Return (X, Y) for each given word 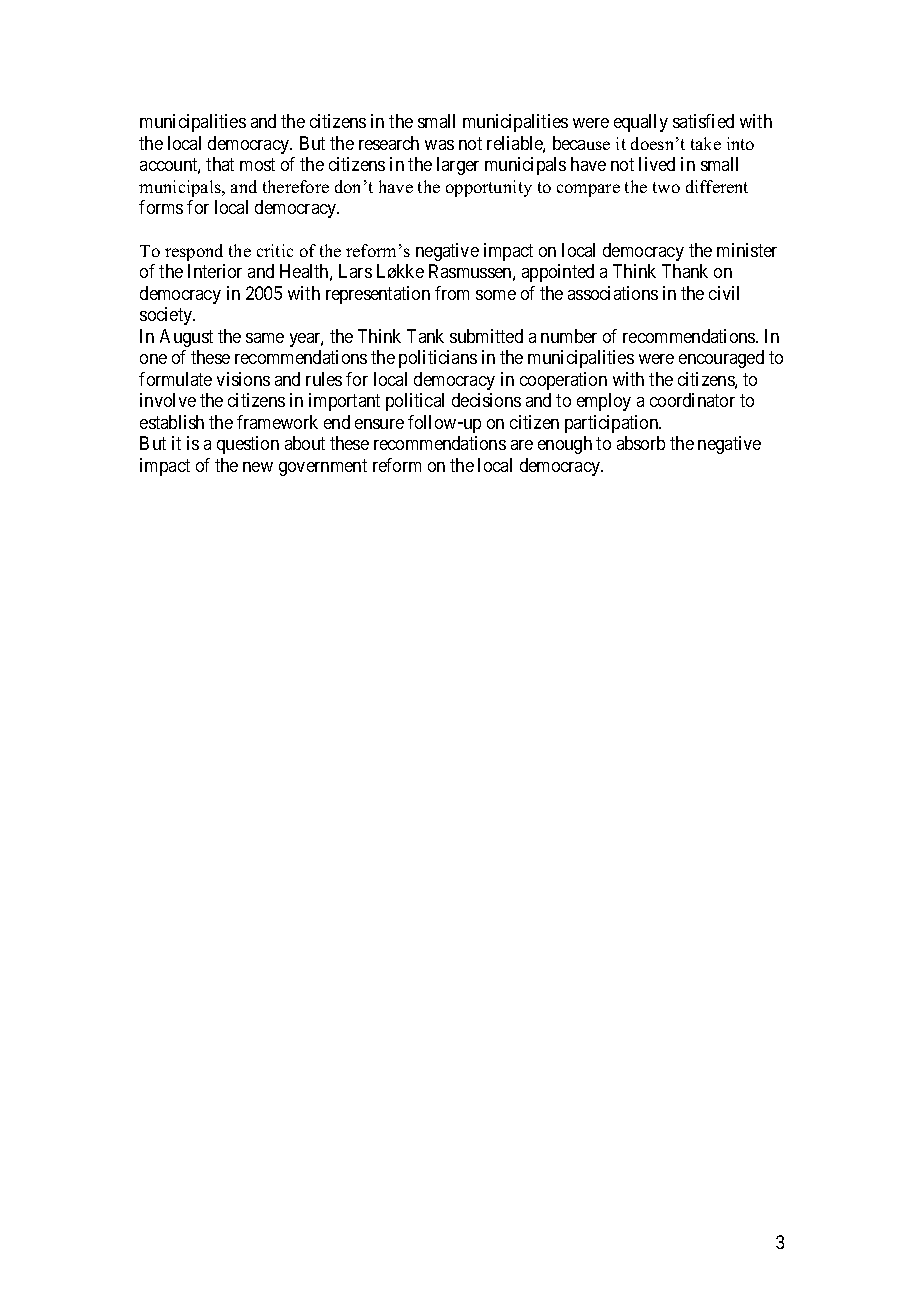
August (186, 338)
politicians (438, 359)
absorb (641, 443)
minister (747, 250)
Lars (355, 271)
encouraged (721, 359)
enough (565, 445)
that (220, 164)
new (258, 467)
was (439, 145)
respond (194, 252)
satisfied (703, 121)
